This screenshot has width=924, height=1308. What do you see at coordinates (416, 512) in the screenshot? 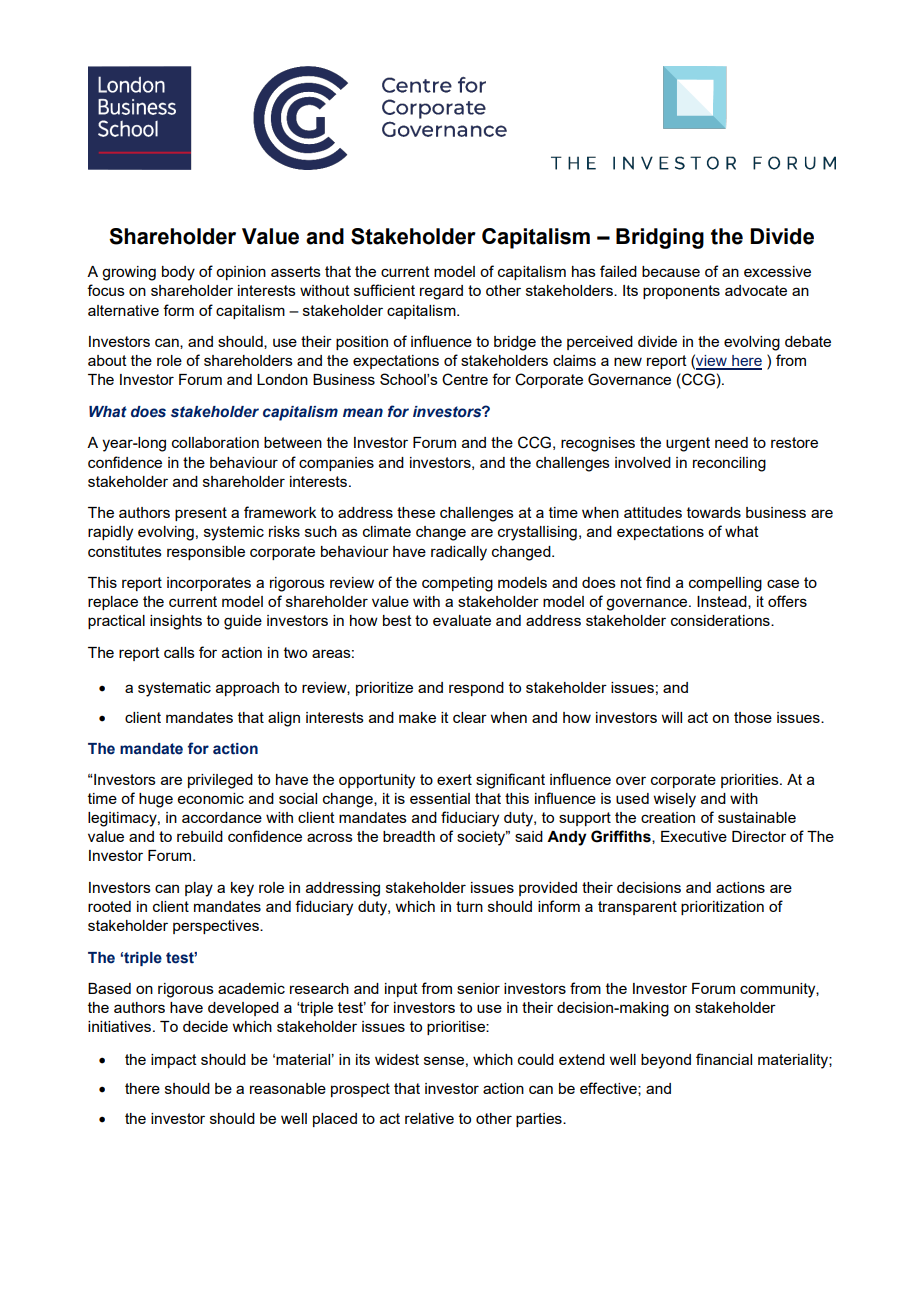
I see `these` at bounding box center [416, 512].
